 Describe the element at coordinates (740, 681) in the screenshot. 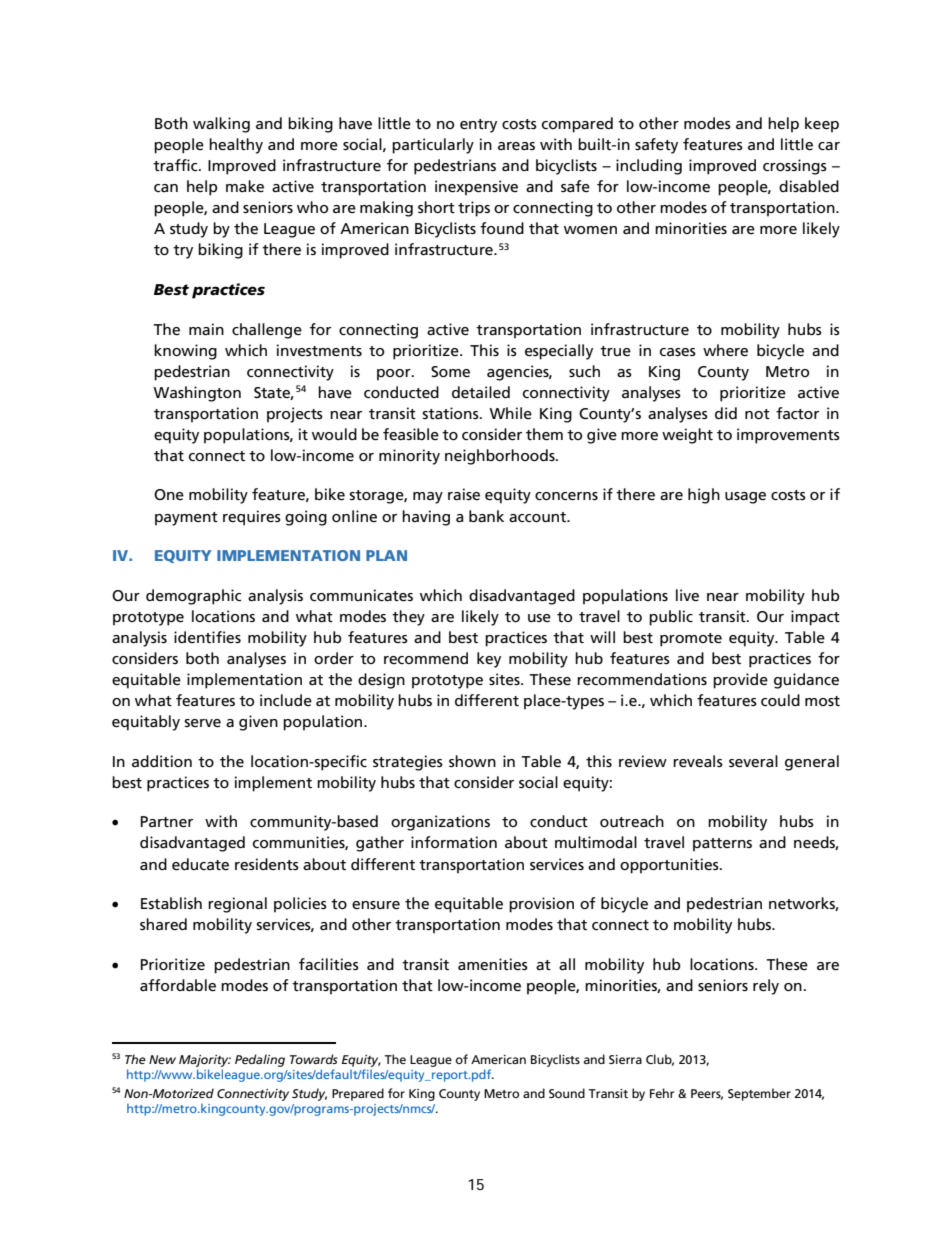

I see `provide` at that location.
